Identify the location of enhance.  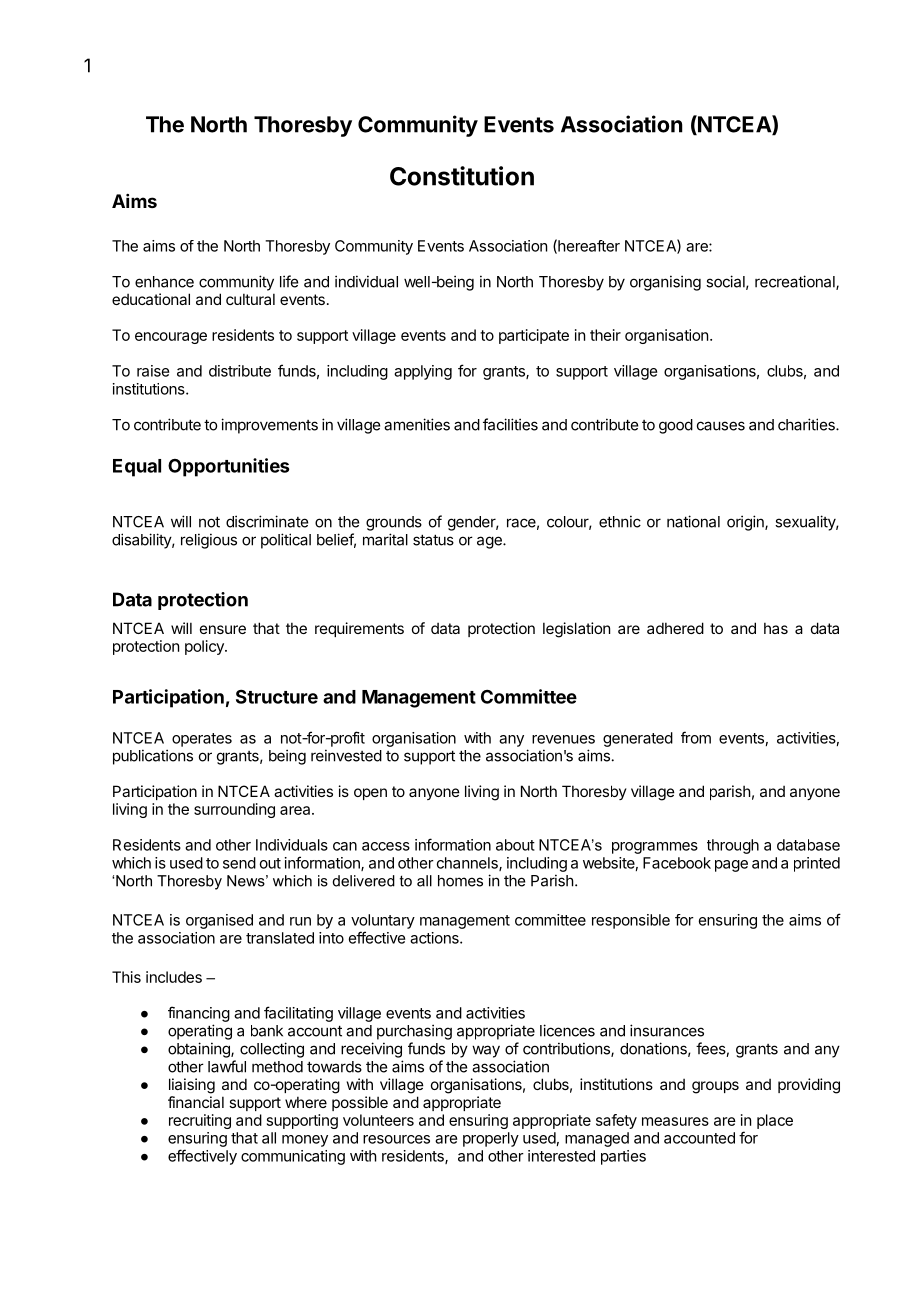
(164, 282).
